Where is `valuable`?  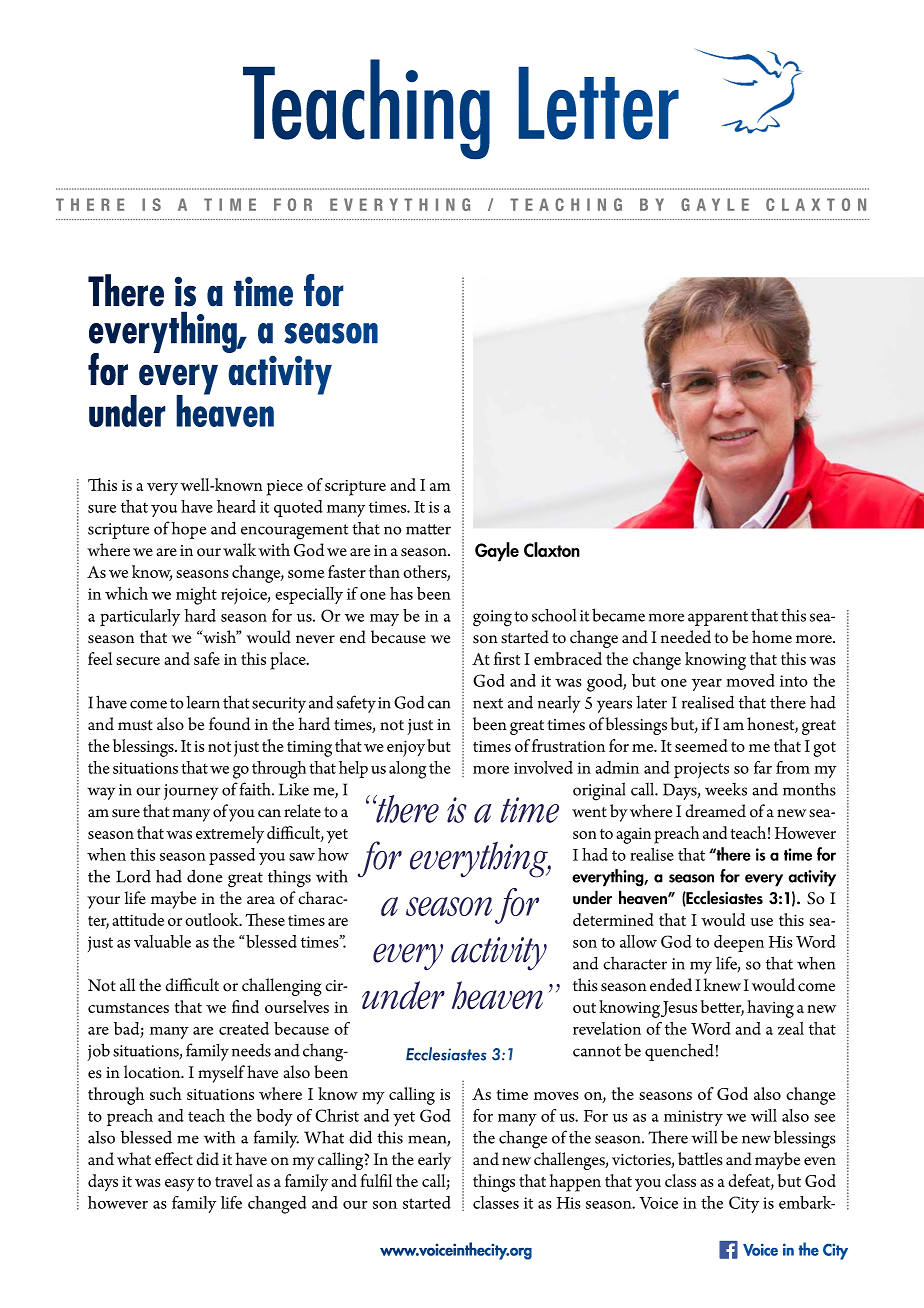
valuable is located at coordinates (162, 941).
